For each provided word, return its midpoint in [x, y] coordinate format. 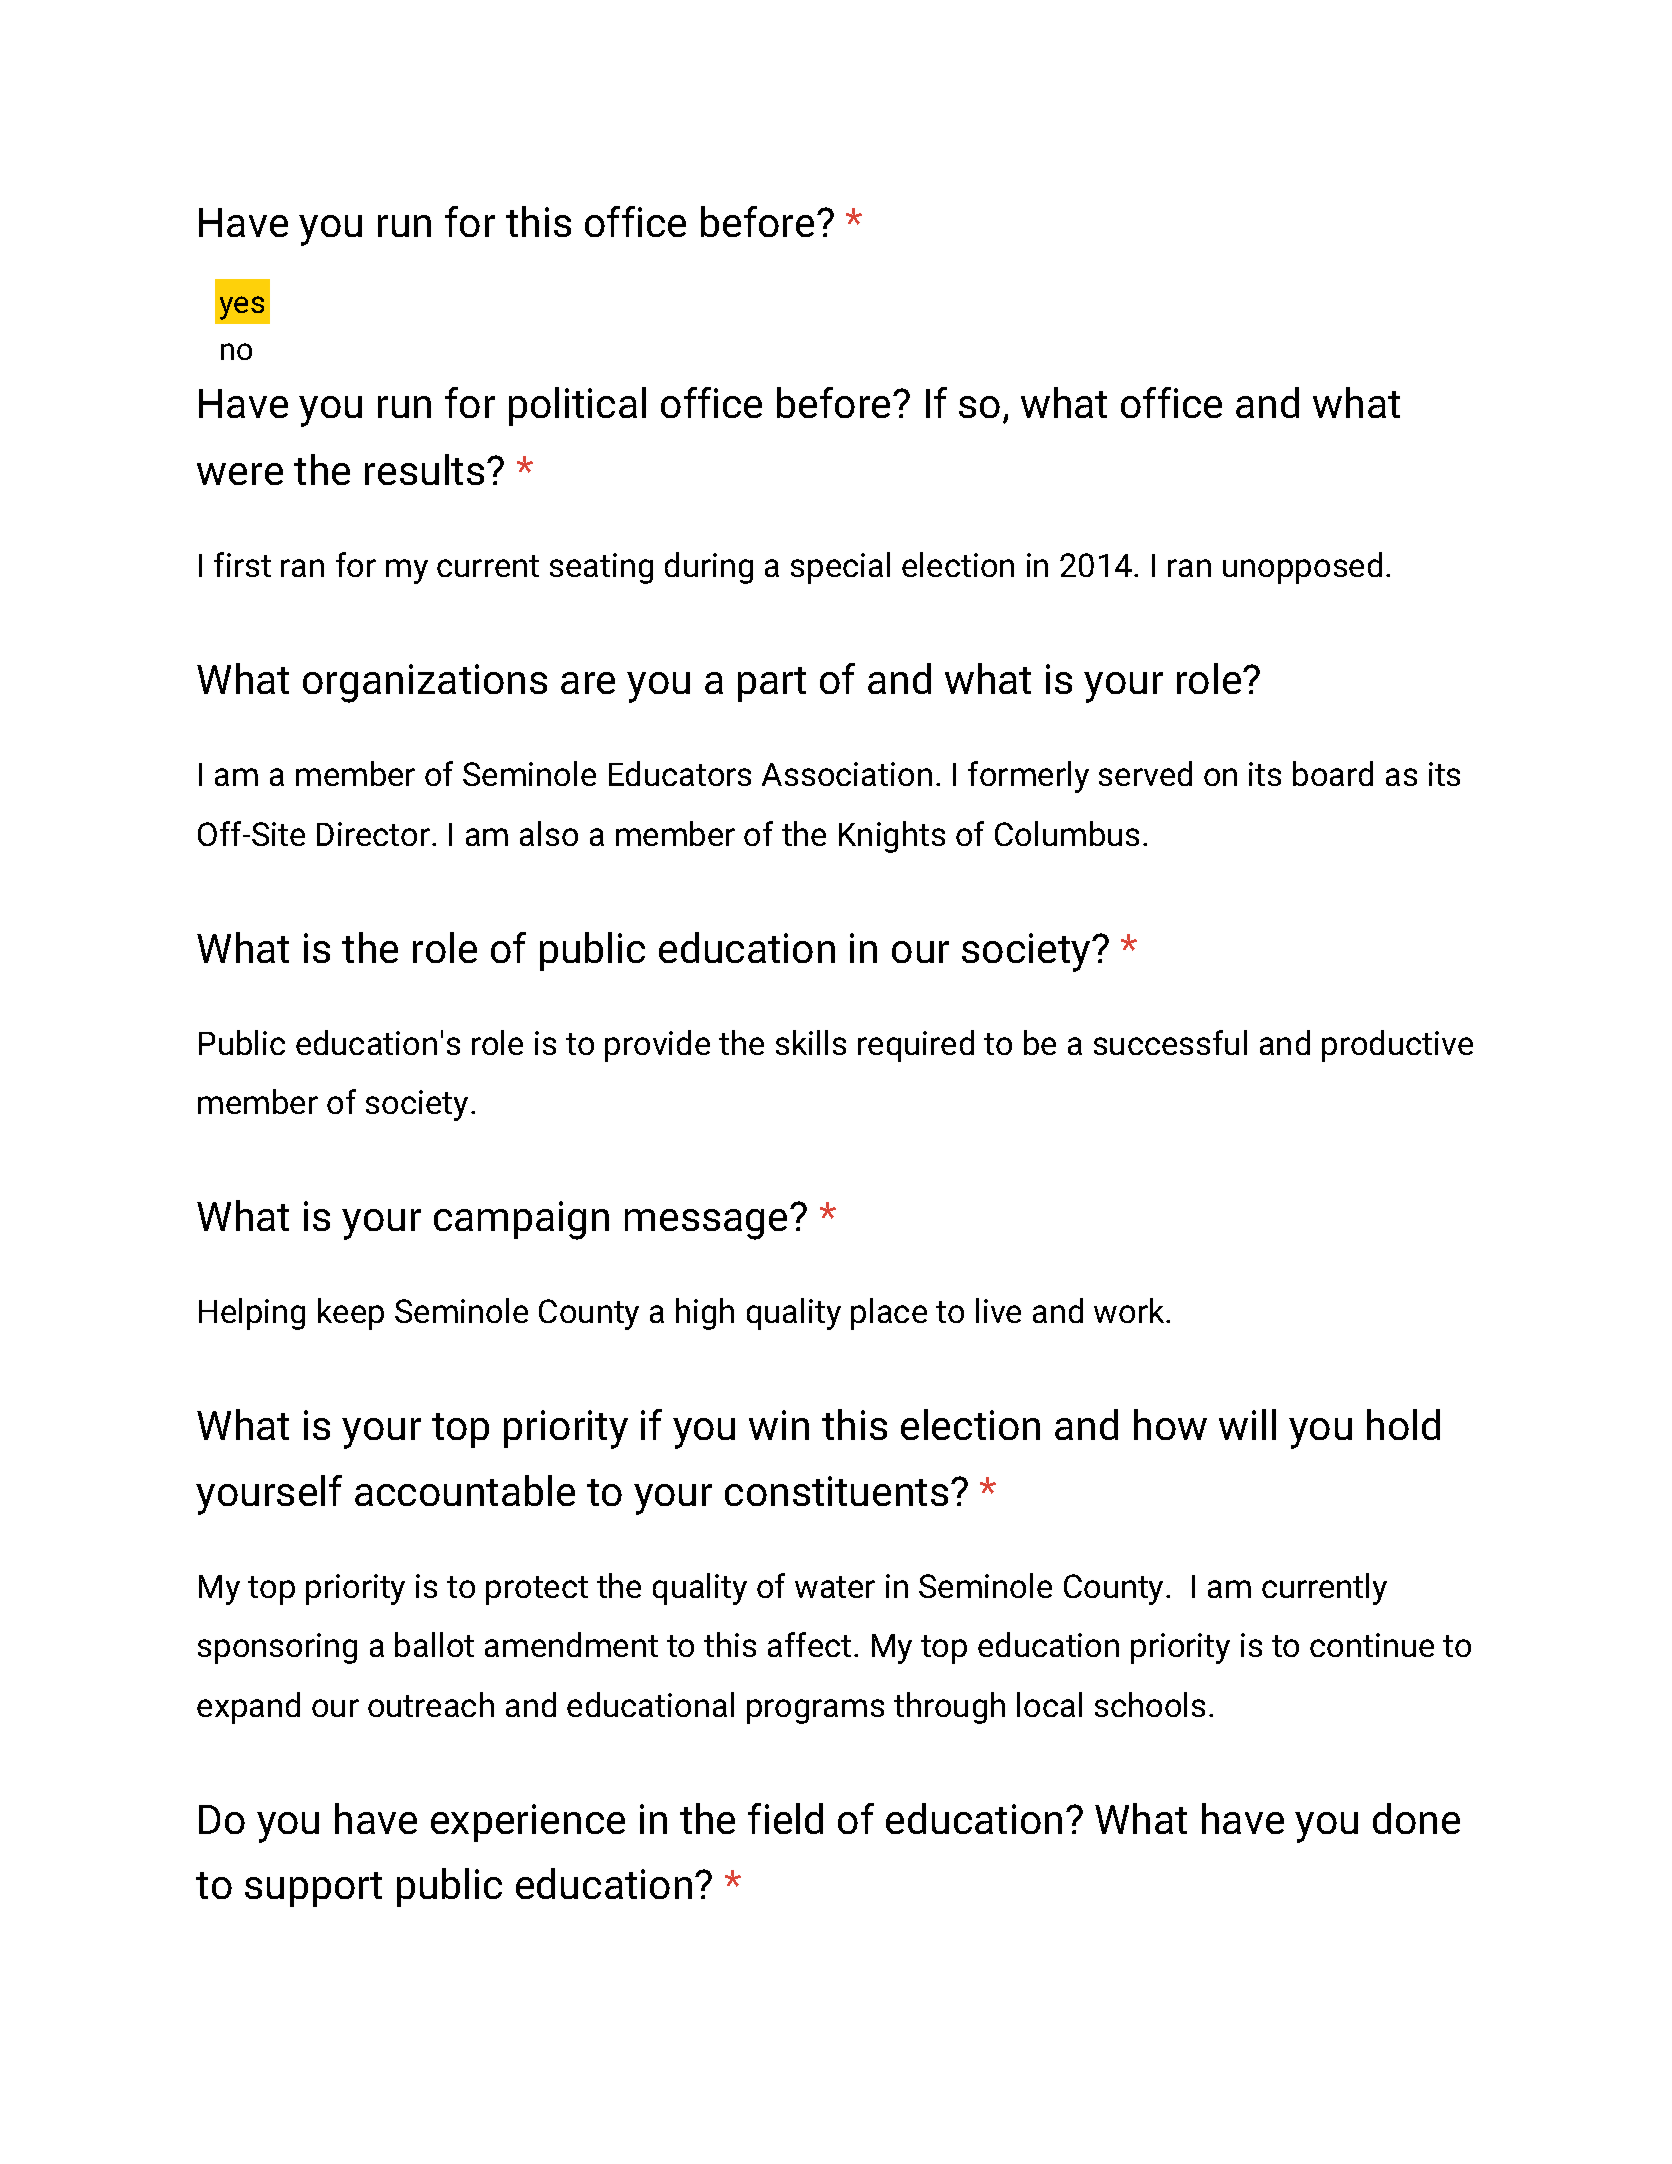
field [785, 1818]
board [1333, 773]
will [1247, 1424]
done [1416, 1818]
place [889, 1314]
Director [373, 834]
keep [351, 1314]
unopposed [1302, 568]
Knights [892, 837]
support [313, 1889]
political [577, 406]
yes [242, 308]
